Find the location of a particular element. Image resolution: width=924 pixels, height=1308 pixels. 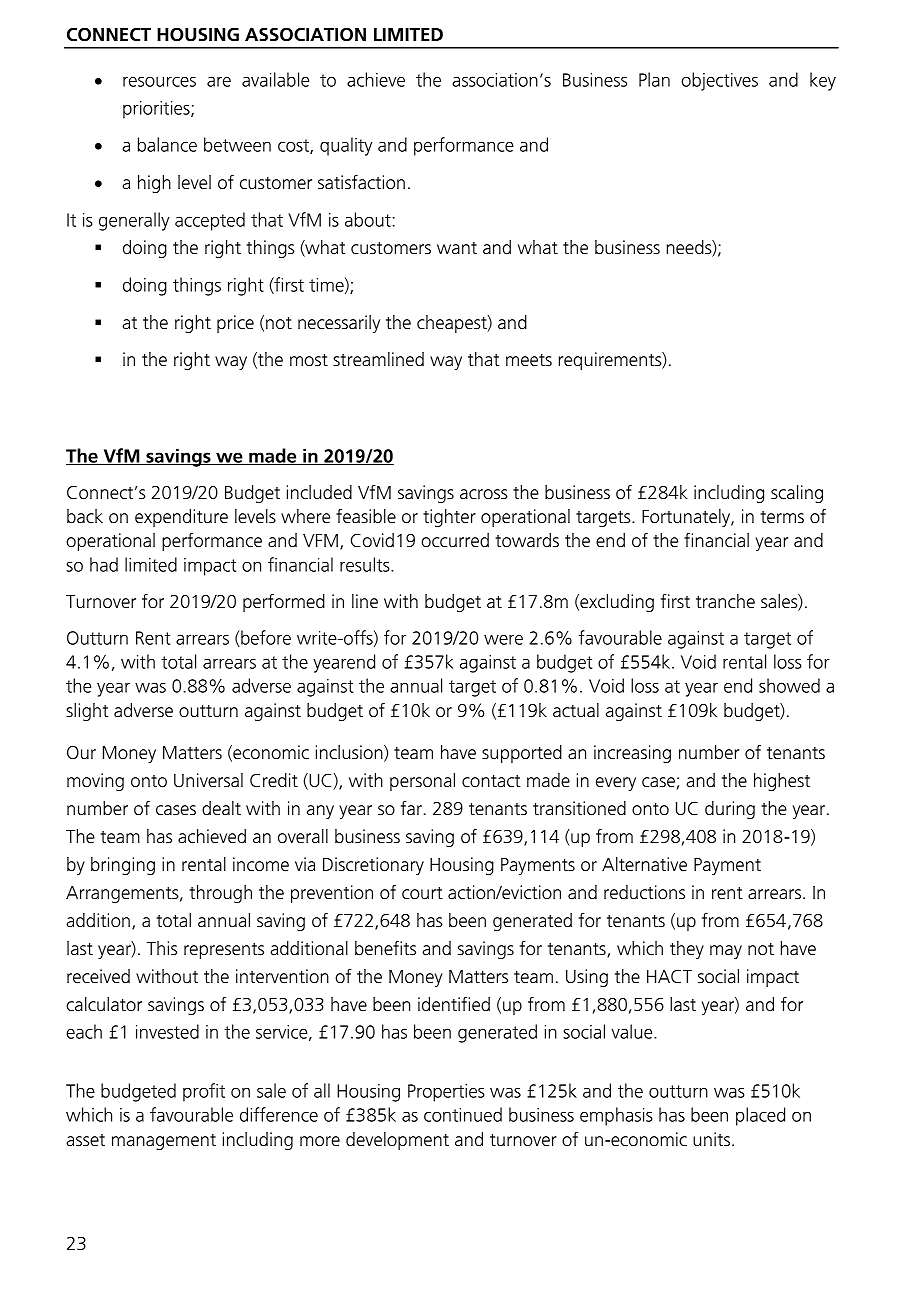

continued is located at coordinates (463, 1114).
